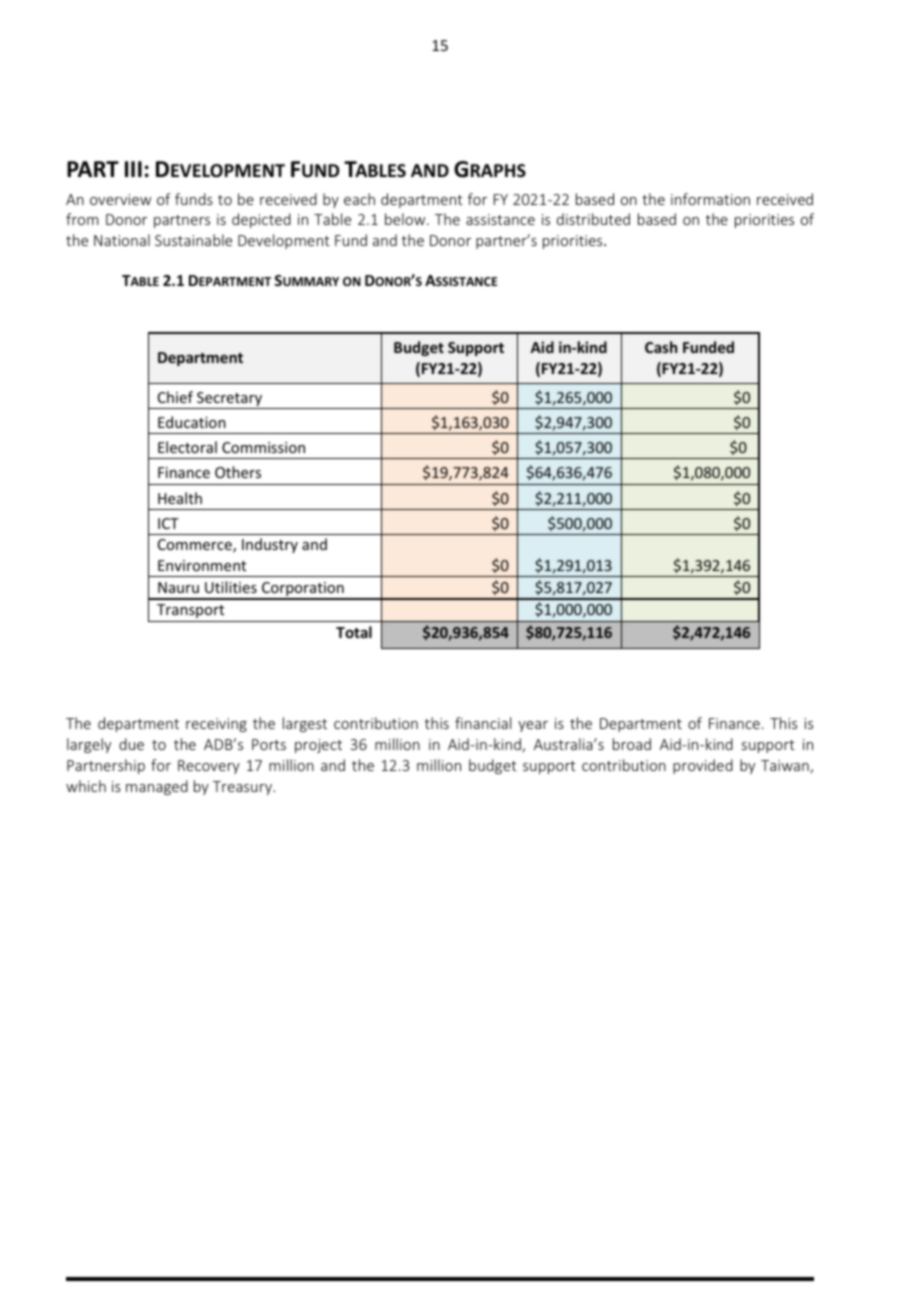 This screenshot has height=1308, width=924. What do you see at coordinates (193, 240) in the screenshot?
I see `Sustainable` at bounding box center [193, 240].
